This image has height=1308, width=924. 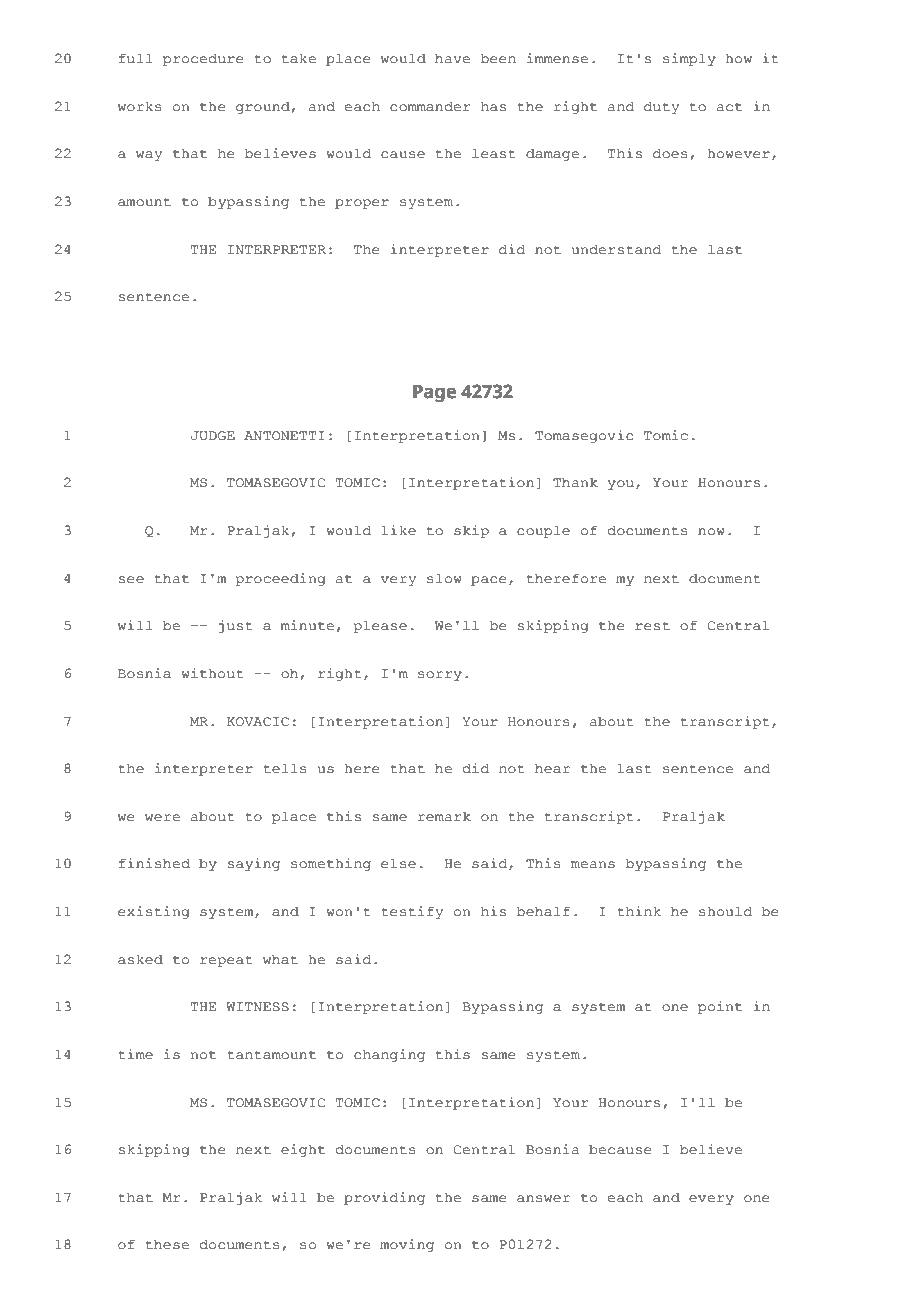 I want to click on testify, so click(x=412, y=912).
